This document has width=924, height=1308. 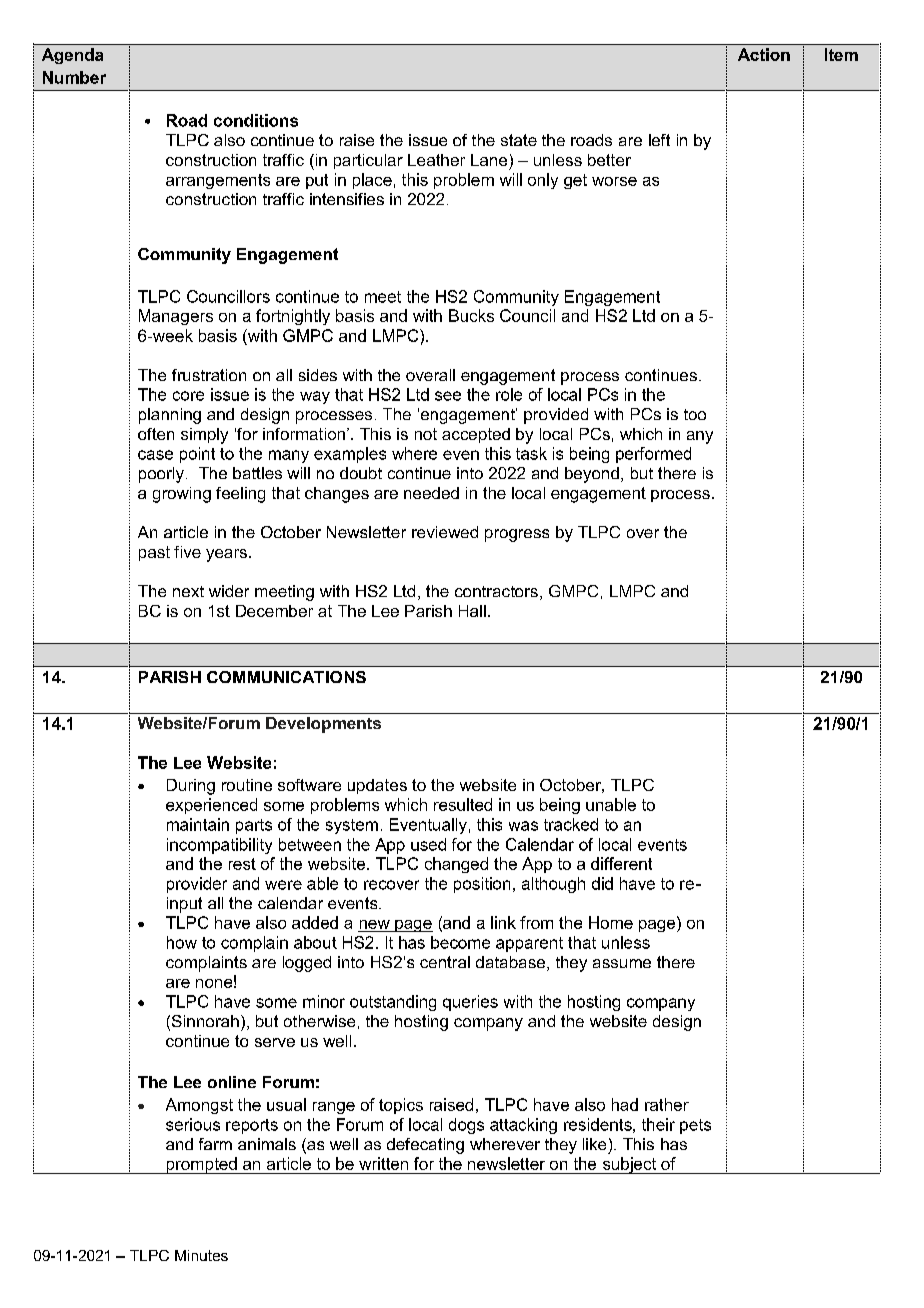 I want to click on Hall, so click(x=472, y=611).
